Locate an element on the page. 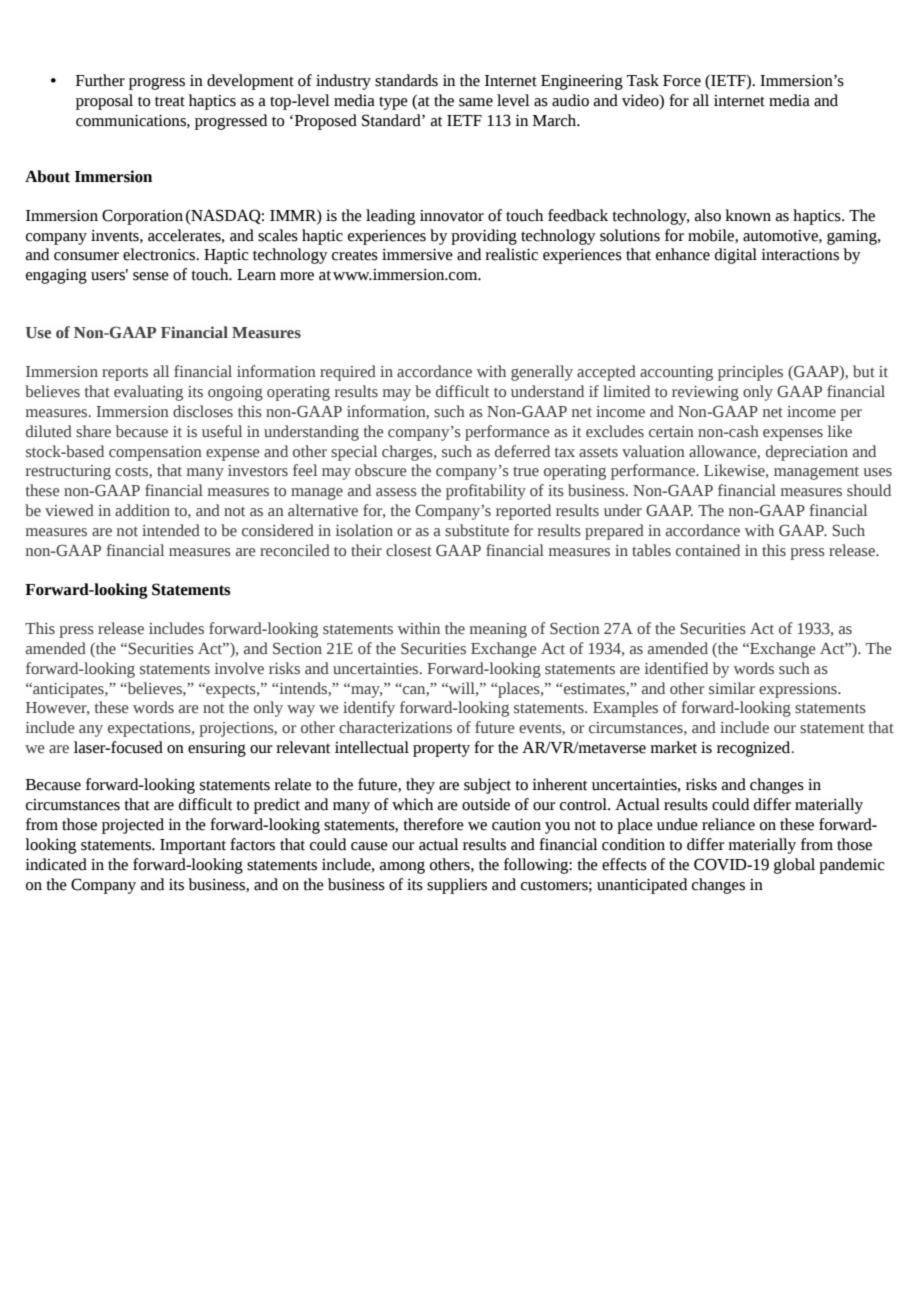  suppliers is located at coordinates (457, 886).
